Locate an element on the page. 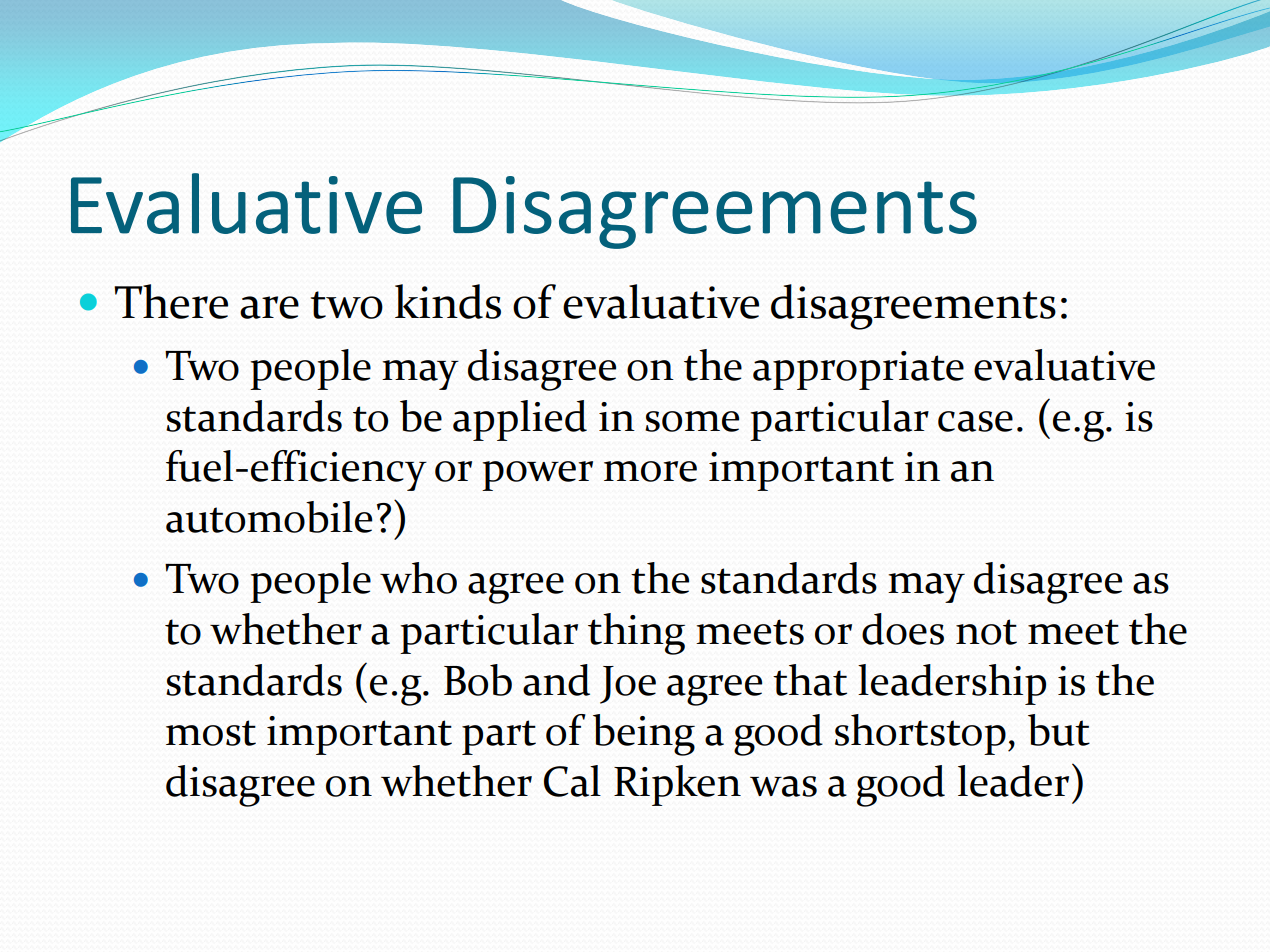 This image has height=952, width=1270. kinds is located at coordinates (448, 301).
